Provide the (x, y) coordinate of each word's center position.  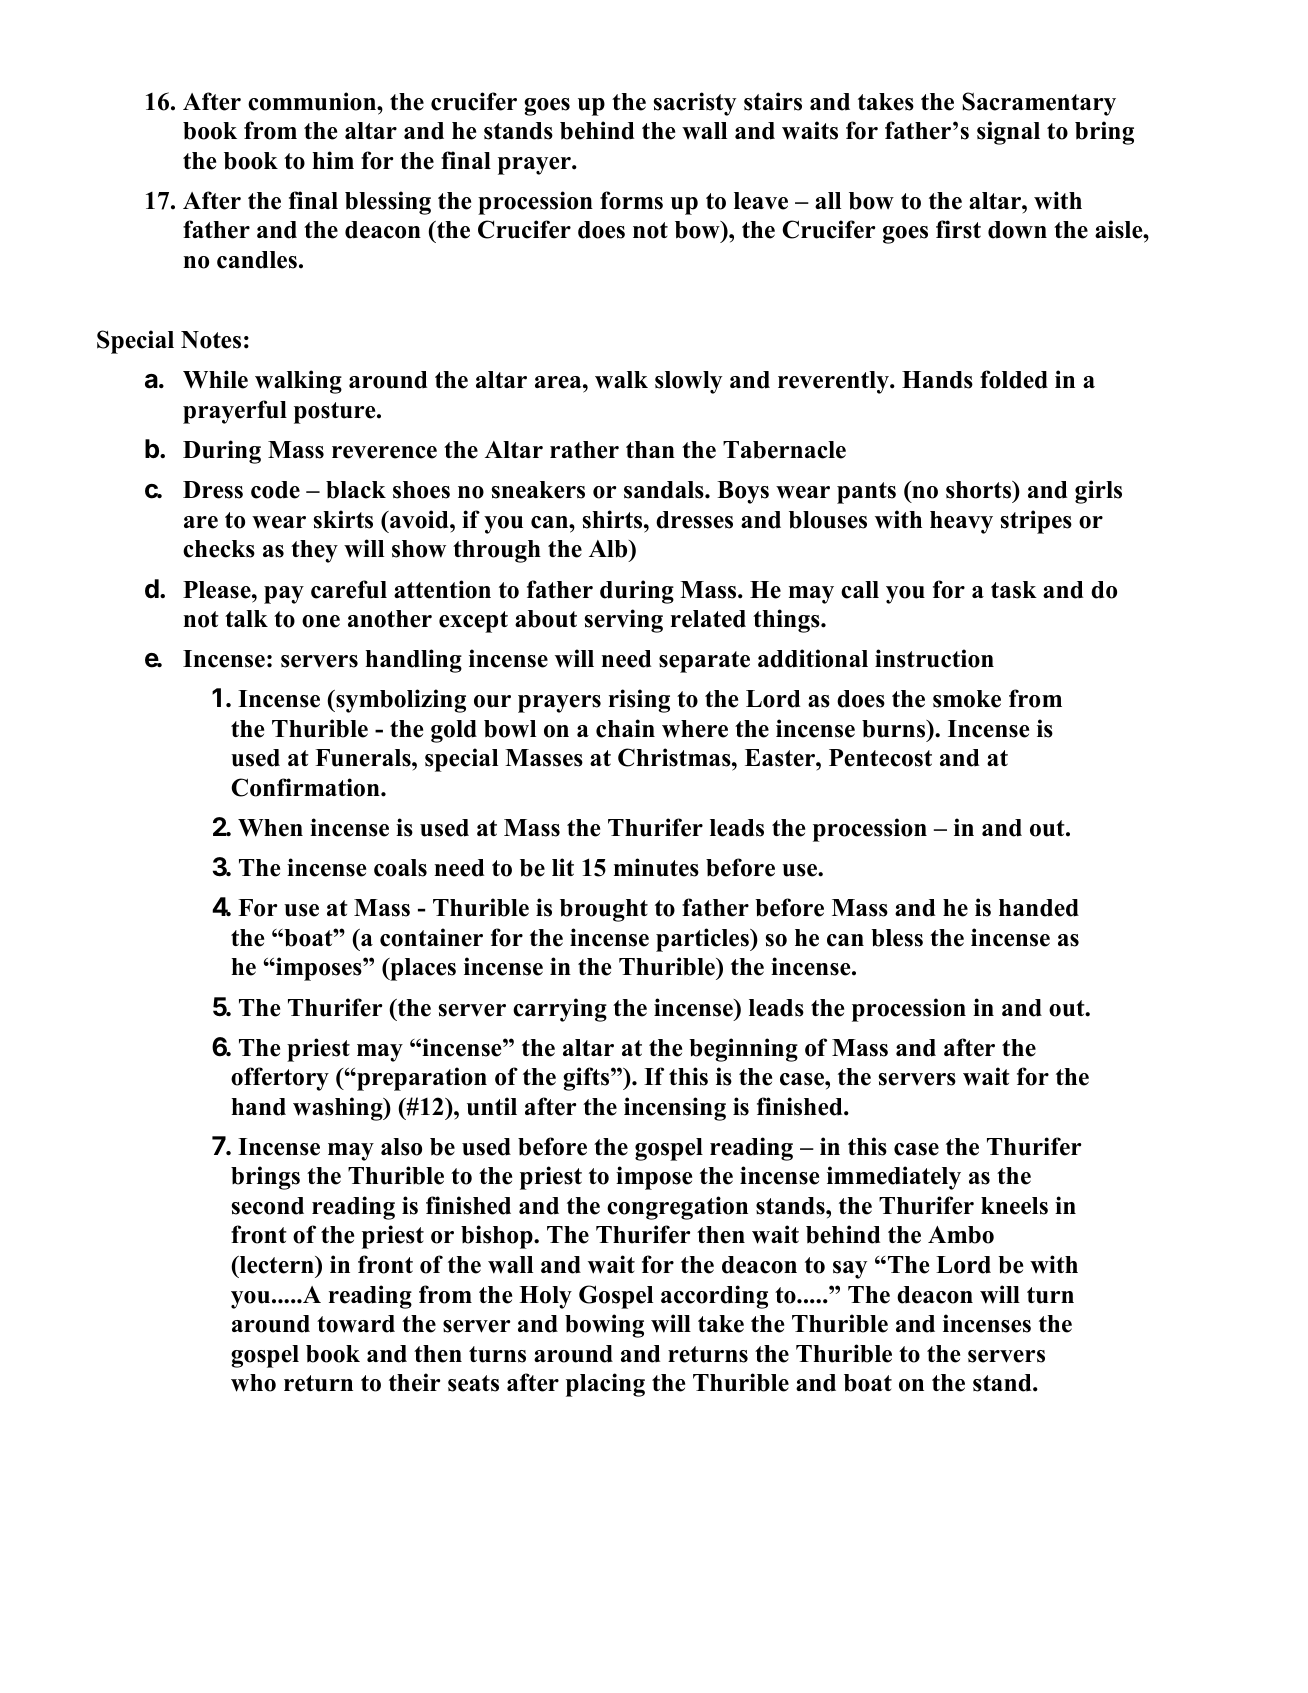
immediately (894, 1178)
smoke (967, 699)
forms (631, 200)
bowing (604, 1326)
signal (1008, 133)
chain (625, 728)
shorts (980, 491)
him (333, 160)
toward (356, 1324)
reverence (384, 452)
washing (339, 1109)
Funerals (364, 758)
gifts (587, 1079)
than (650, 449)
